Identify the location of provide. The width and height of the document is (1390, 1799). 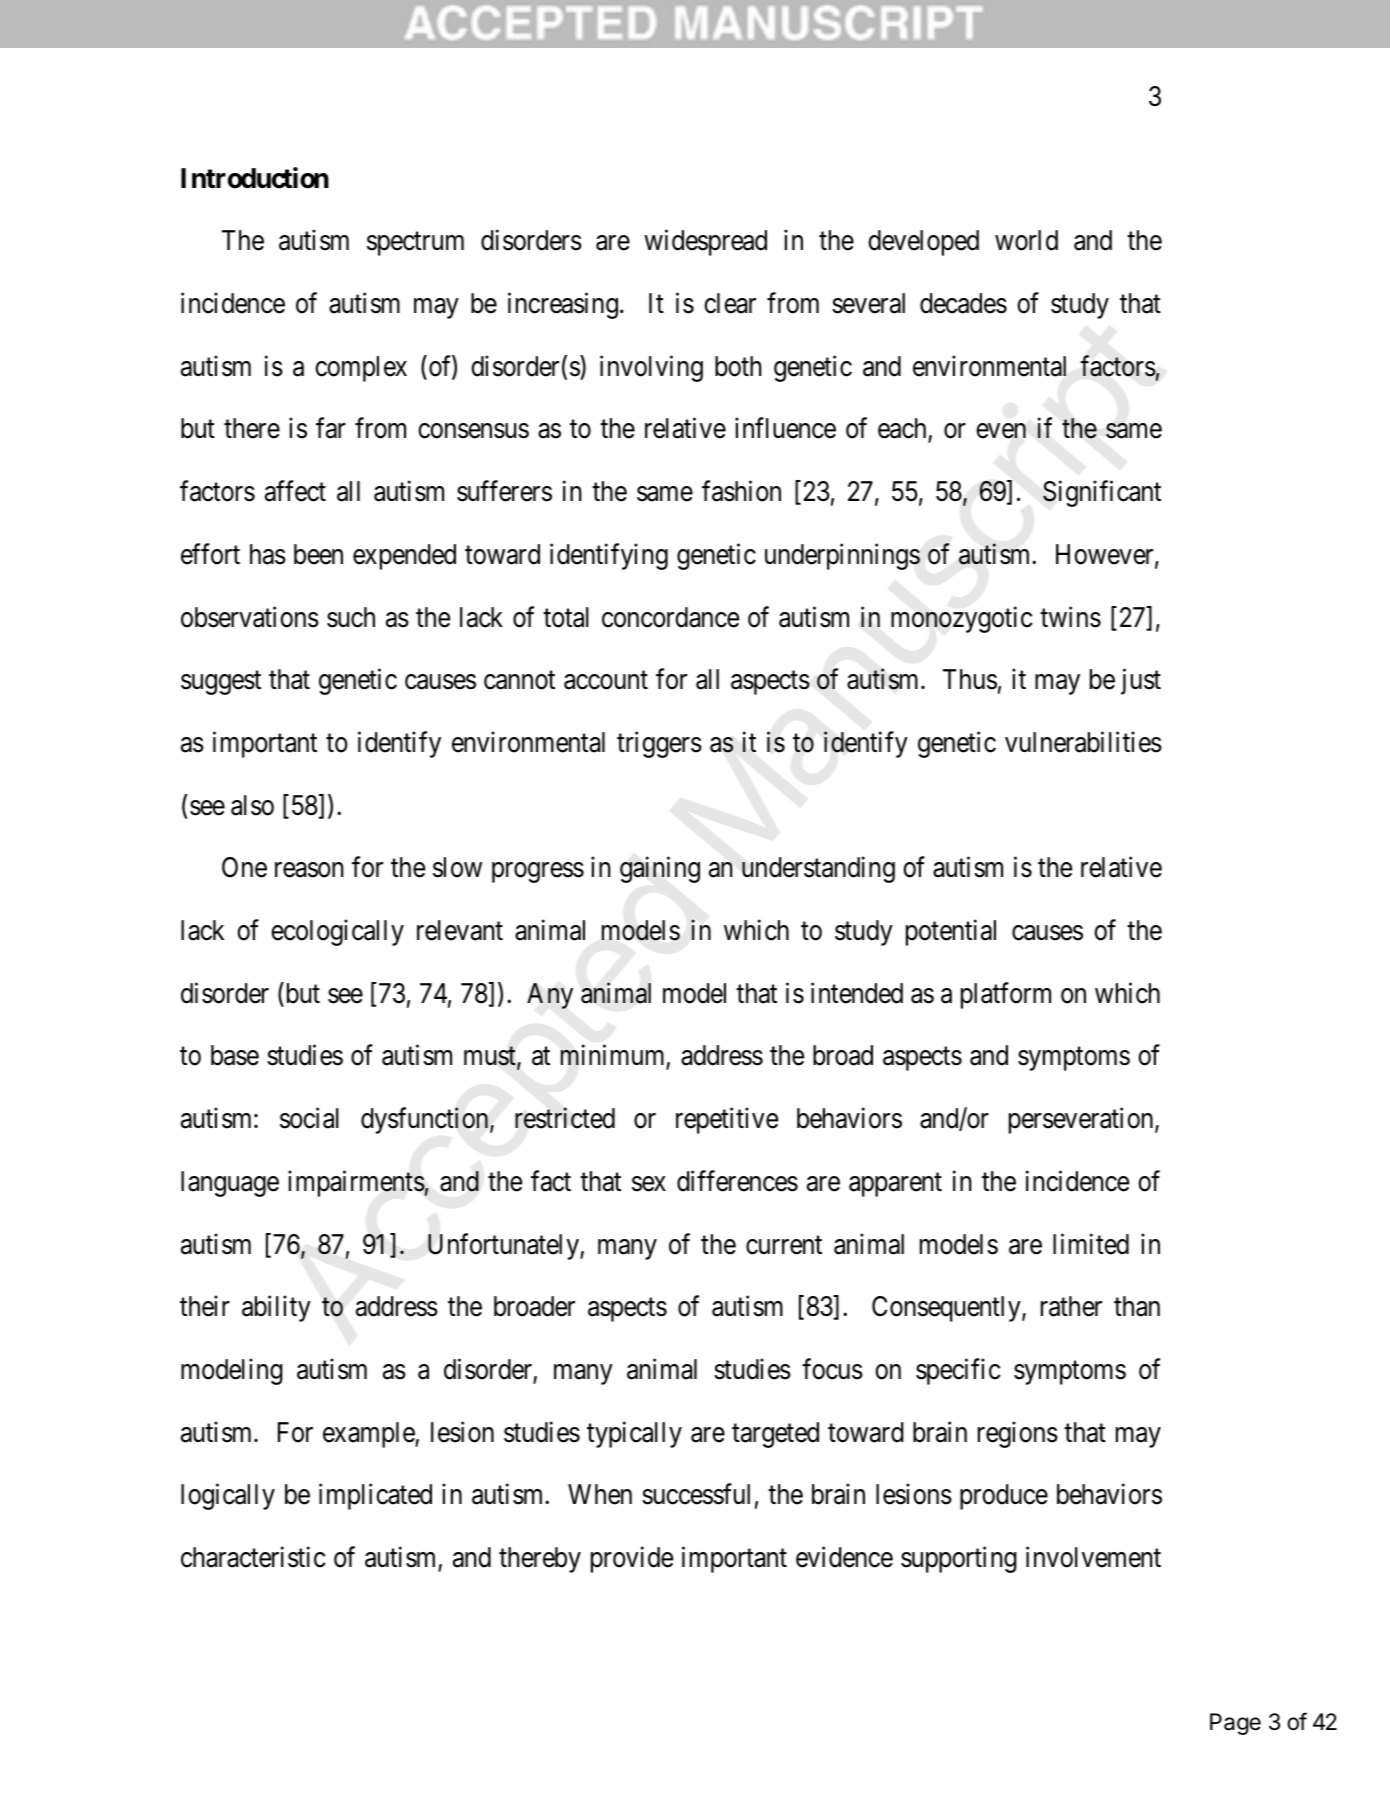
(632, 1559).
